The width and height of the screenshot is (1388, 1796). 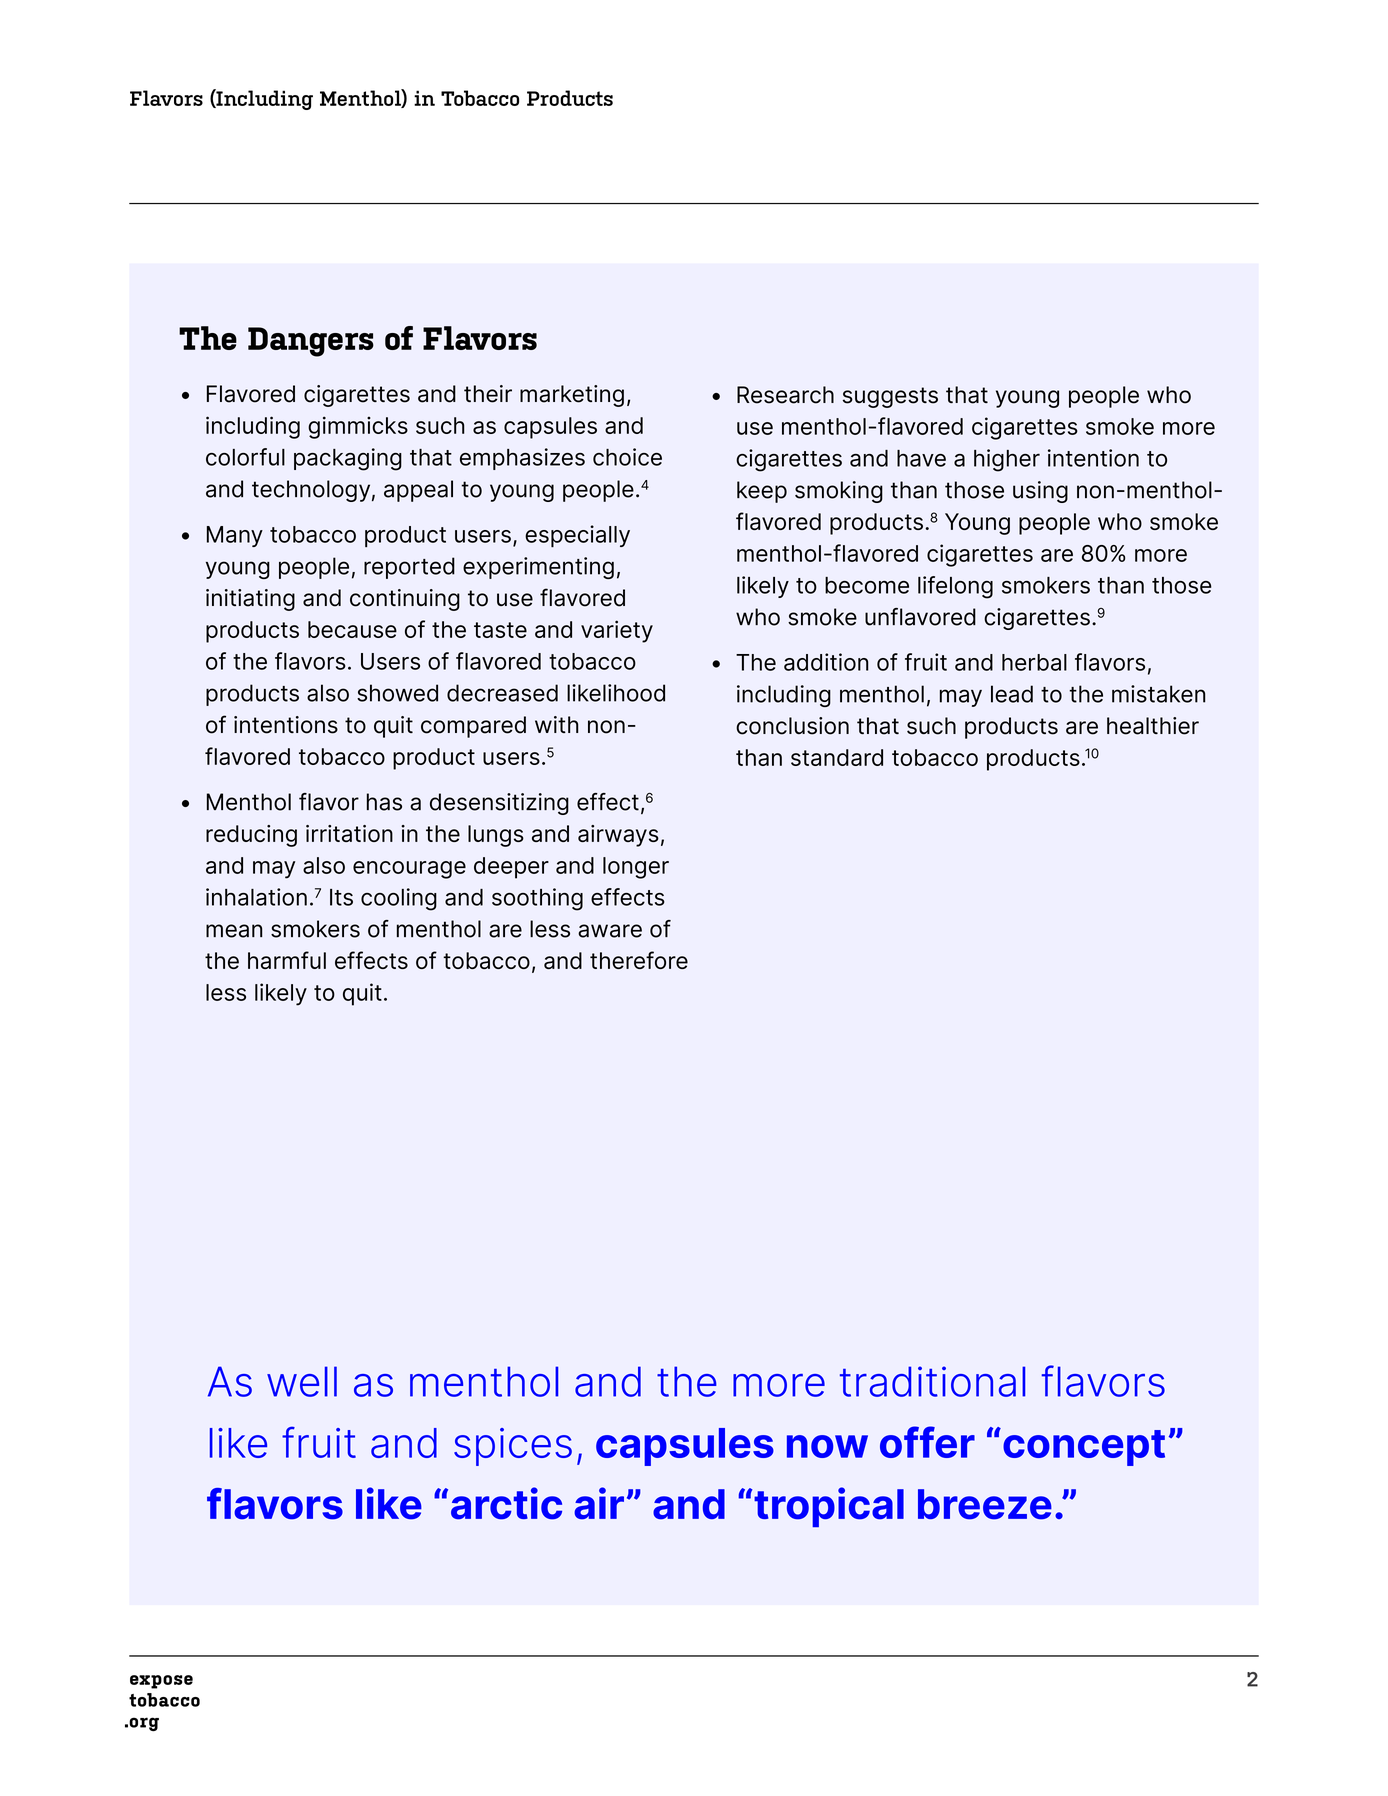 I want to click on marketing, so click(x=572, y=396).
